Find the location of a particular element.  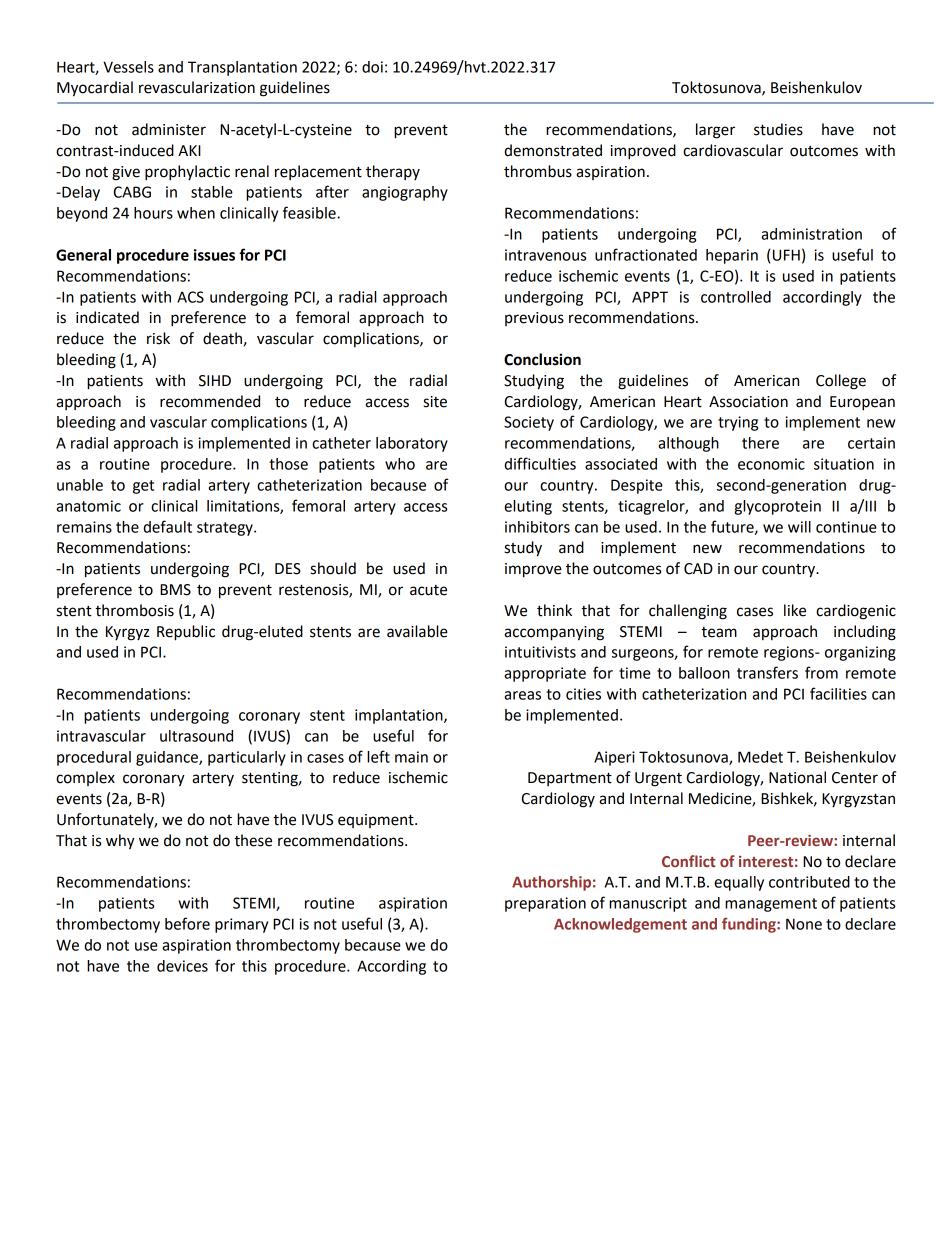

inhibitors is located at coordinates (537, 527).
